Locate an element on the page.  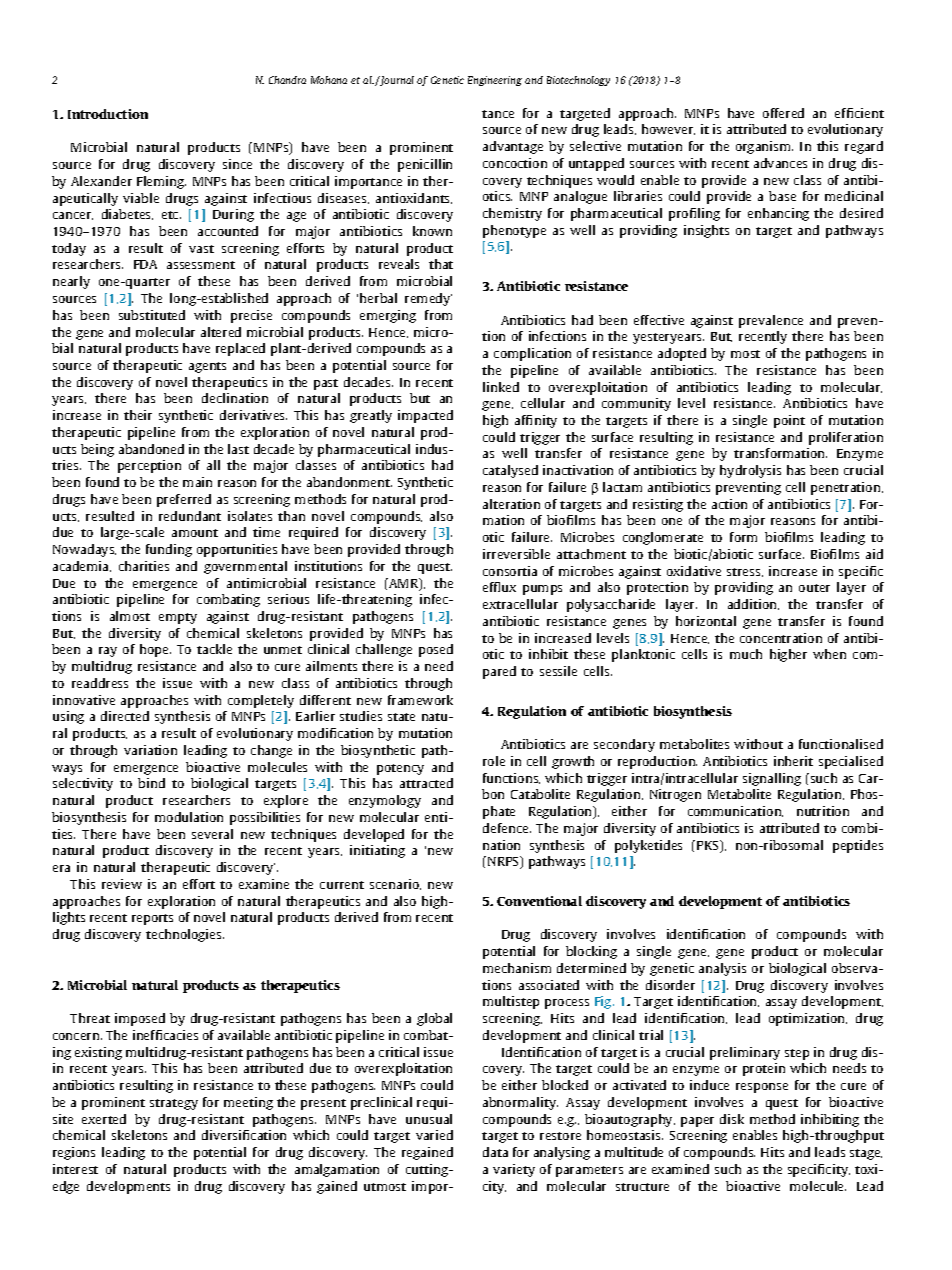
offered is located at coordinates (783, 113).
